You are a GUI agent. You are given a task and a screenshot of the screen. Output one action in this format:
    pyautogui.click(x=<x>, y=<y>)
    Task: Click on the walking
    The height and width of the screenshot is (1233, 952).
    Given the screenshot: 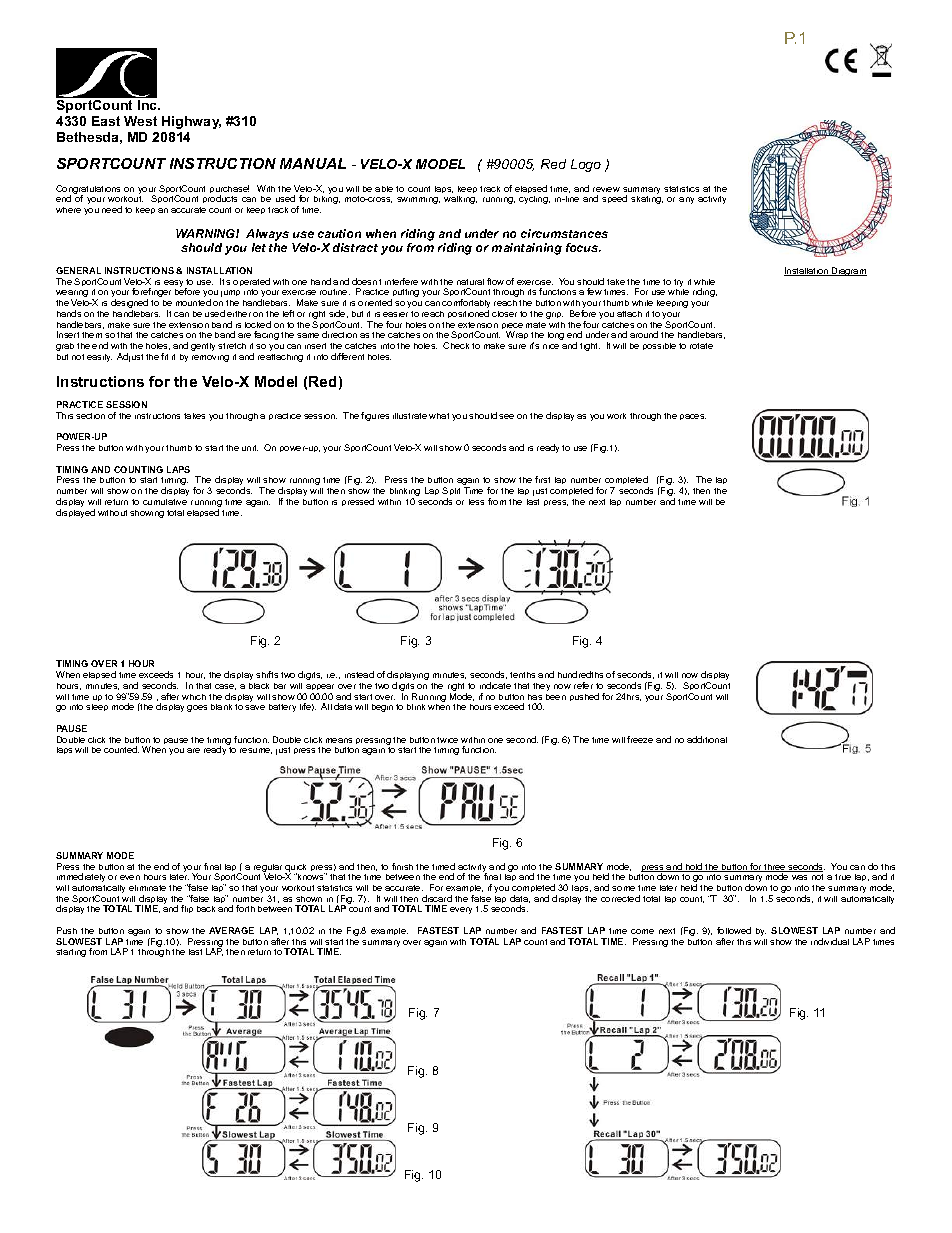 What is the action you would take?
    pyautogui.click(x=460, y=200)
